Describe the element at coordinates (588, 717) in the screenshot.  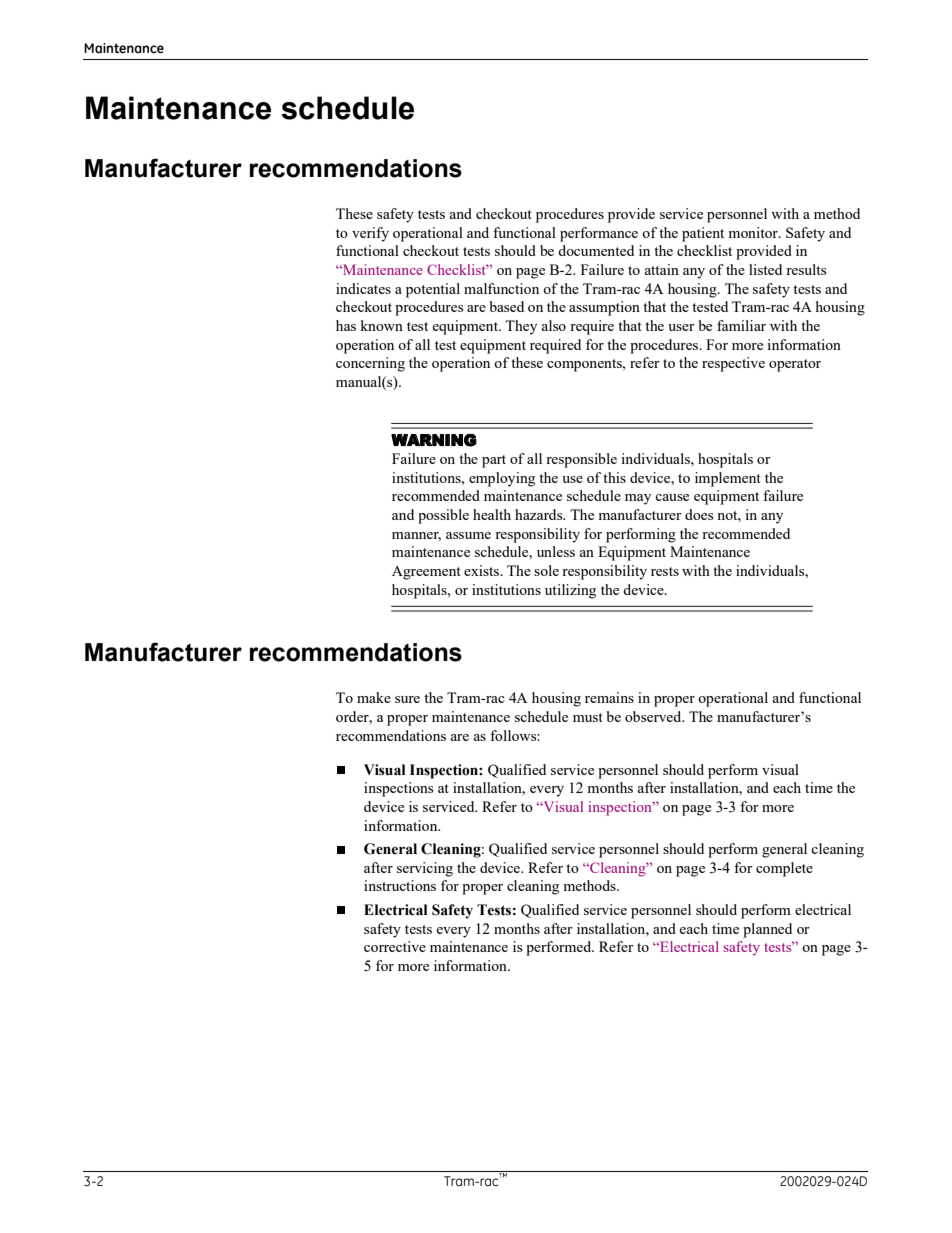
I see `must` at that location.
